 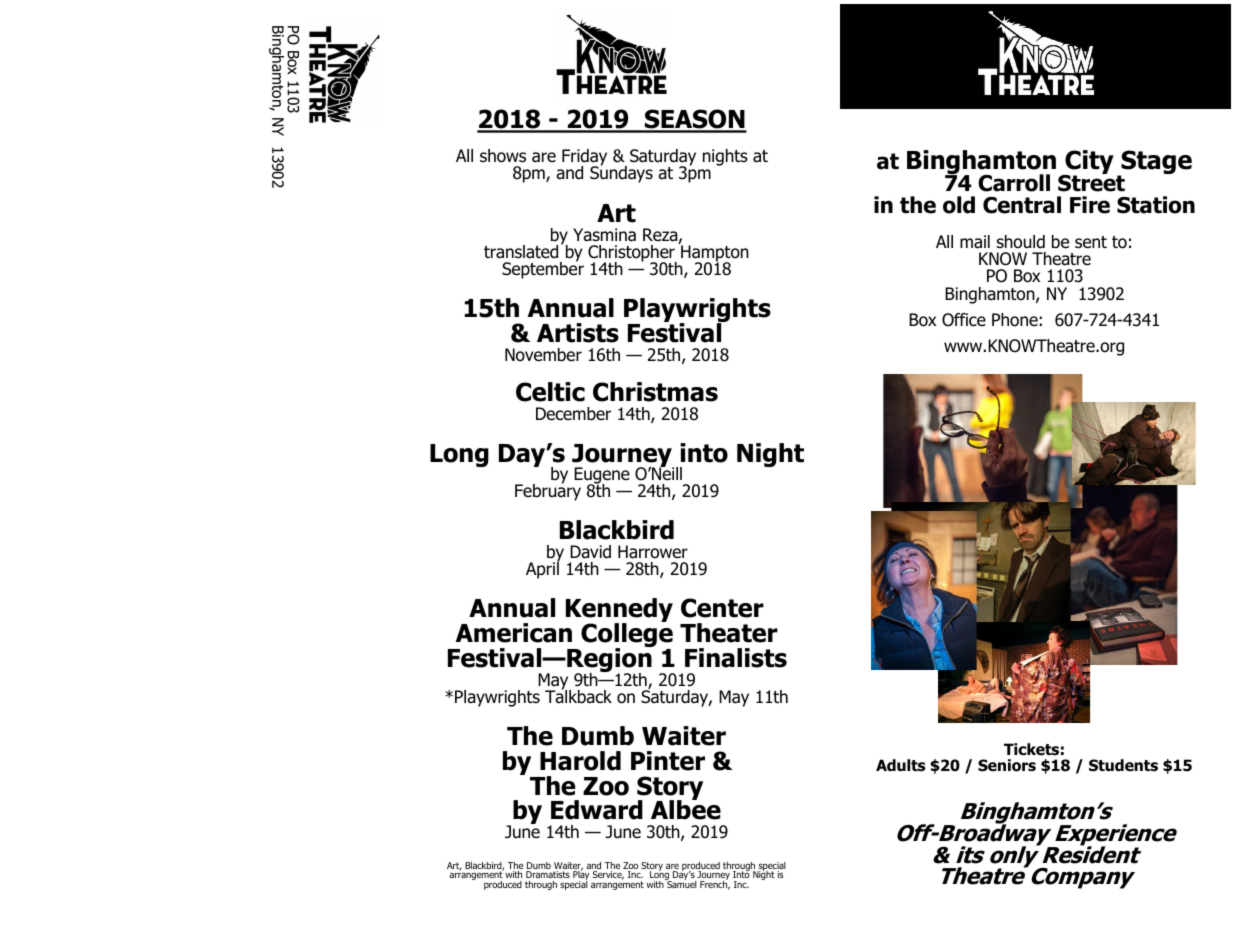 I want to click on Students, so click(x=1123, y=765).
